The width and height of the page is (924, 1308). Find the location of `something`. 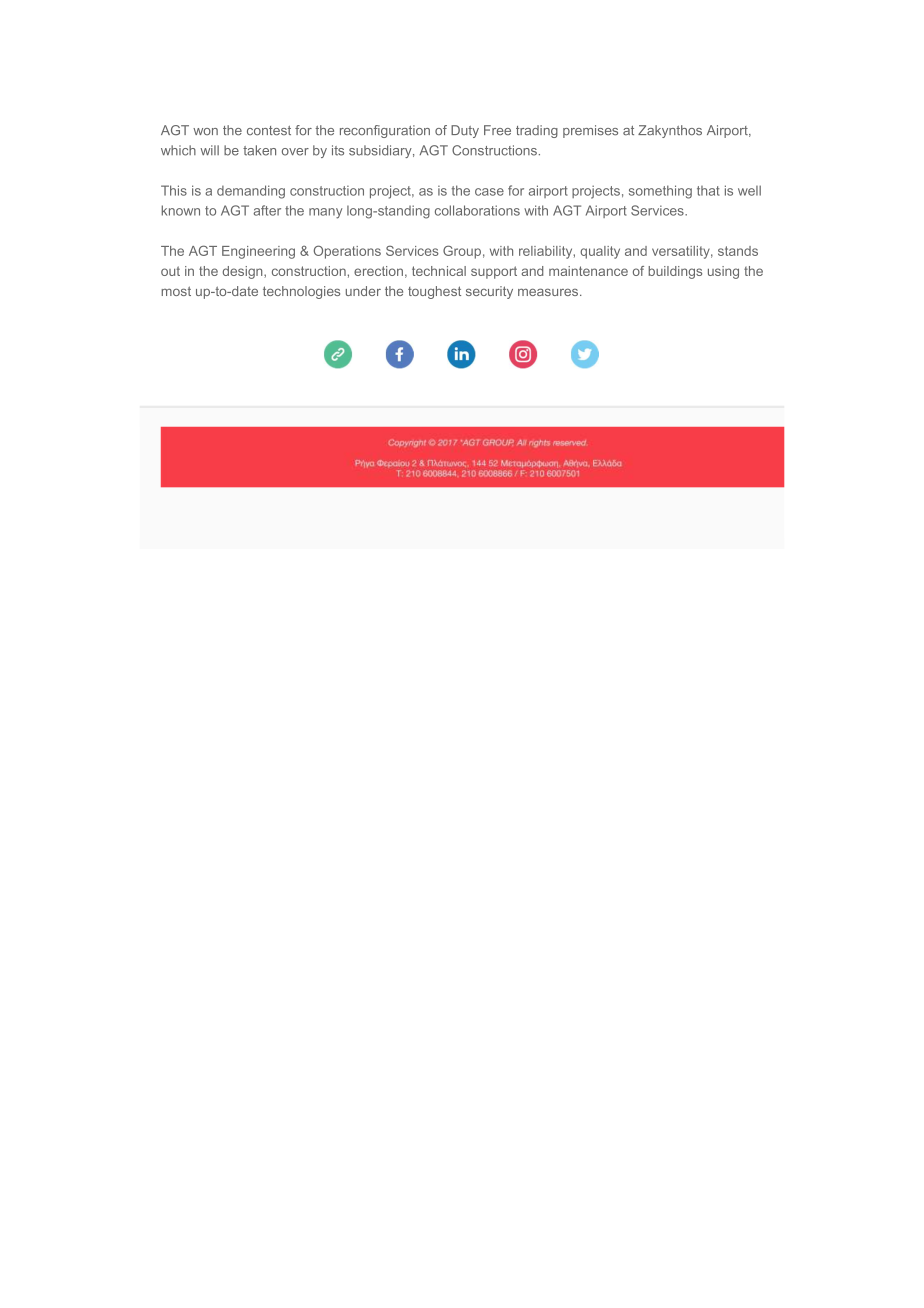

something is located at coordinates (660, 192).
